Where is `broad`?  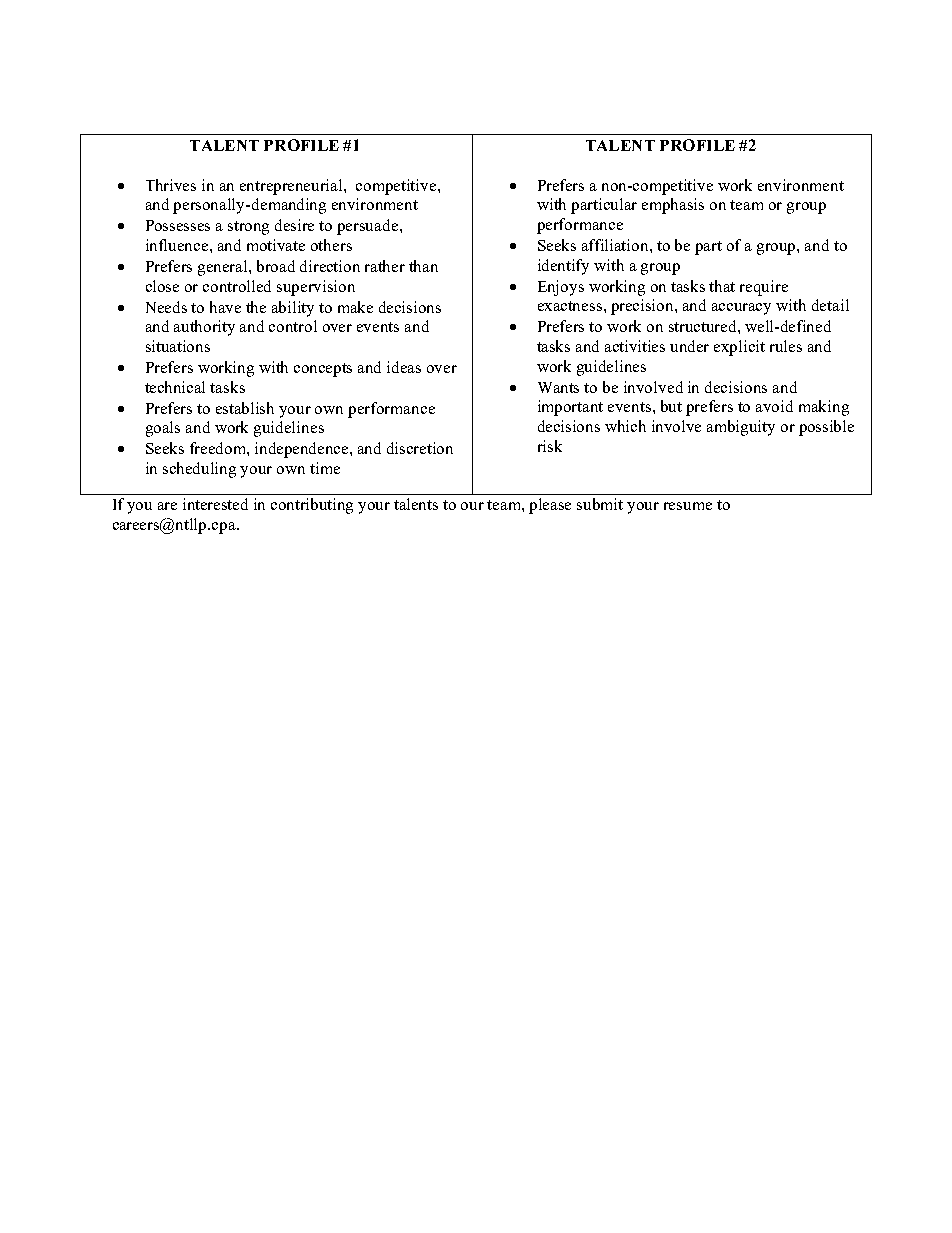 broad is located at coordinates (276, 266).
